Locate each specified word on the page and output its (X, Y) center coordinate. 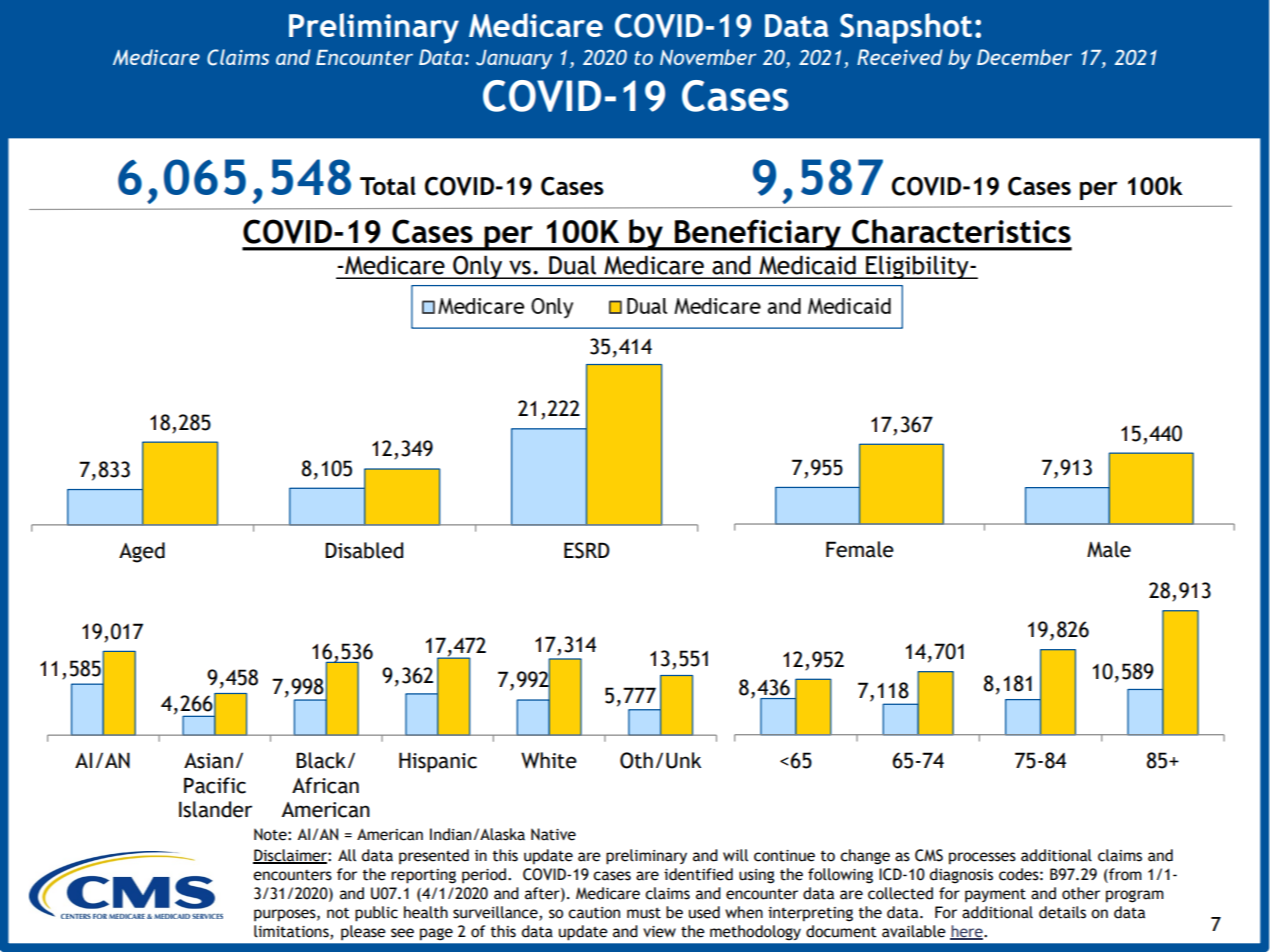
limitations (292, 931)
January (514, 59)
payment (995, 895)
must (644, 913)
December (1024, 57)
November (708, 57)
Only (478, 267)
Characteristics (961, 231)
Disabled (364, 550)
